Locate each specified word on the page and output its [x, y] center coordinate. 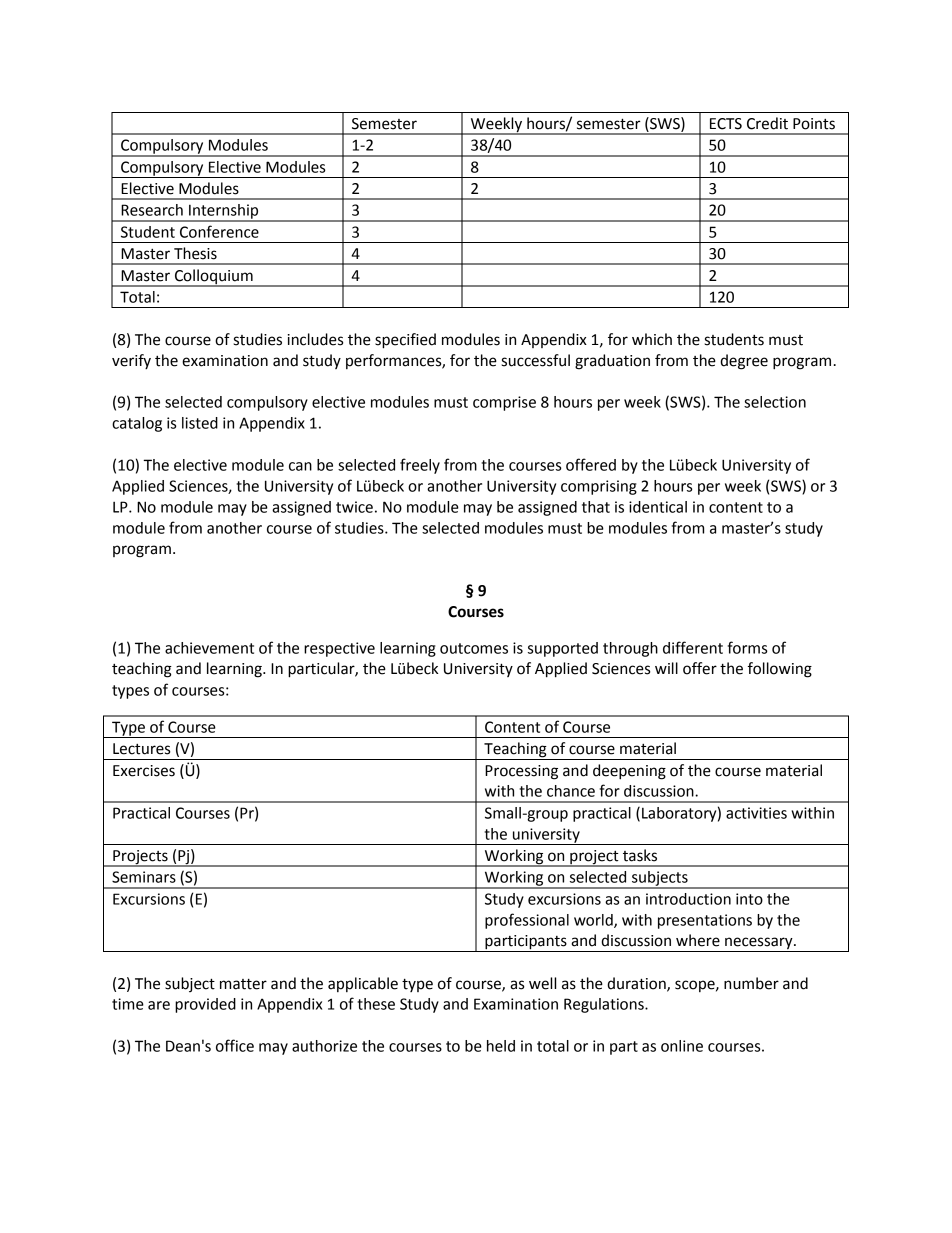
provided [205, 1005]
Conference [219, 231]
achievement [209, 648]
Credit [767, 123]
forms [747, 647]
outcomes [474, 648]
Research [152, 210]
